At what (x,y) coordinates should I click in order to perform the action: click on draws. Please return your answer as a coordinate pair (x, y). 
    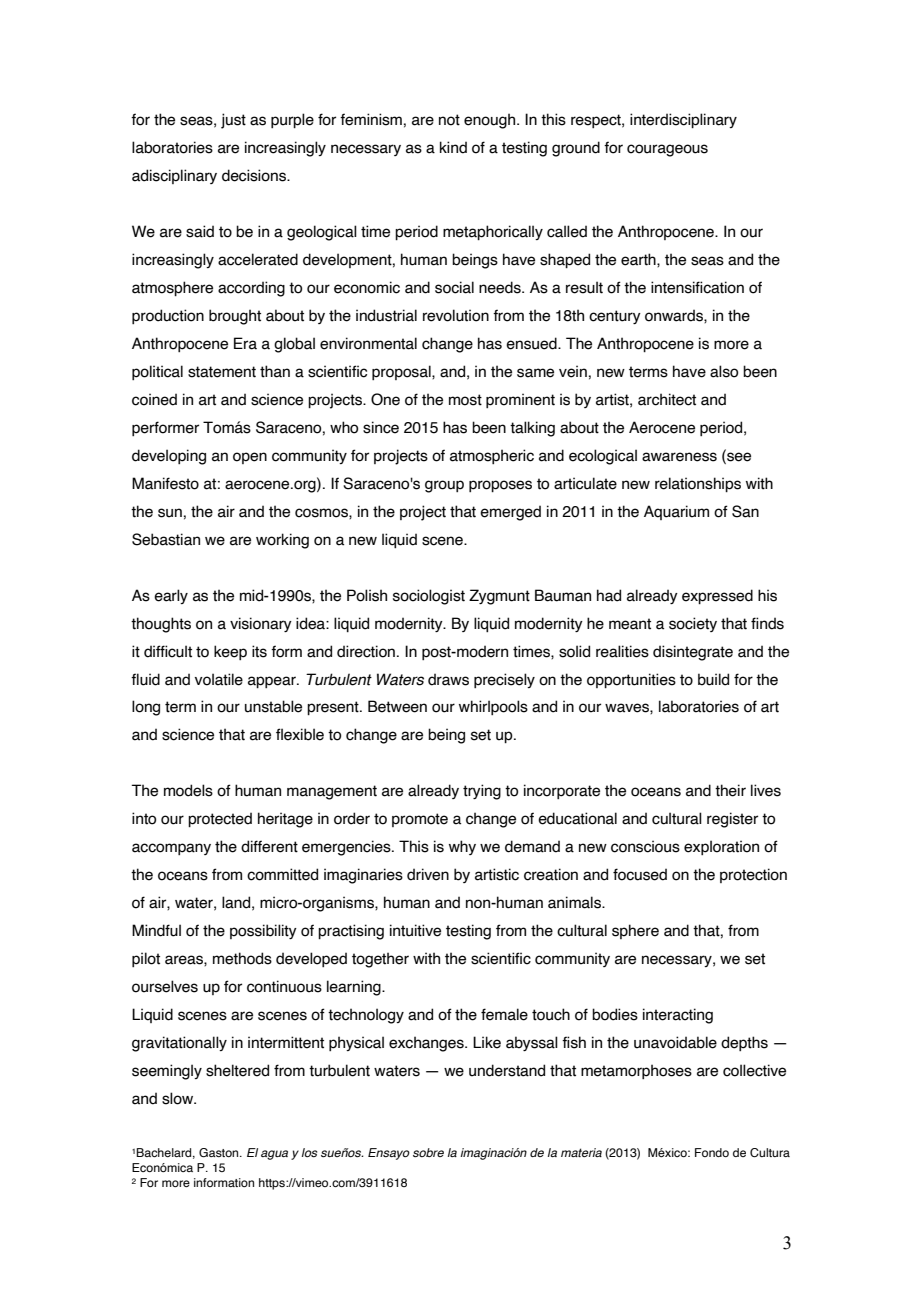
    Looking at the image, I should click on (448, 679).
